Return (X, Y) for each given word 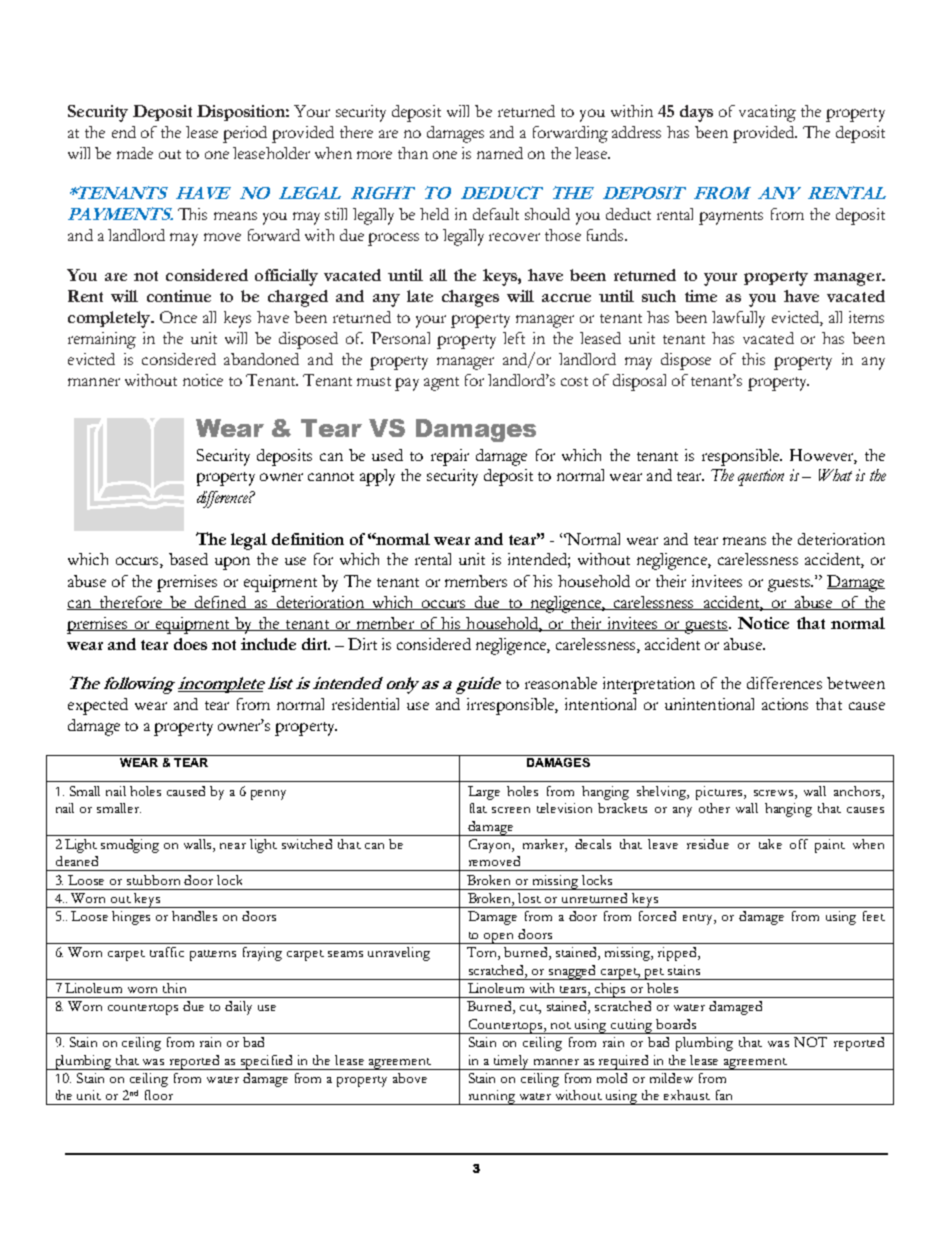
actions (785, 704)
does (190, 644)
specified (267, 1062)
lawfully (738, 319)
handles (194, 916)
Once (178, 317)
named (500, 153)
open (499, 938)
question (761, 477)
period (245, 134)
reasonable (561, 683)
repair (450, 457)
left (514, 338)
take (770, 844)
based (188, 559)
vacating (767, 113)
